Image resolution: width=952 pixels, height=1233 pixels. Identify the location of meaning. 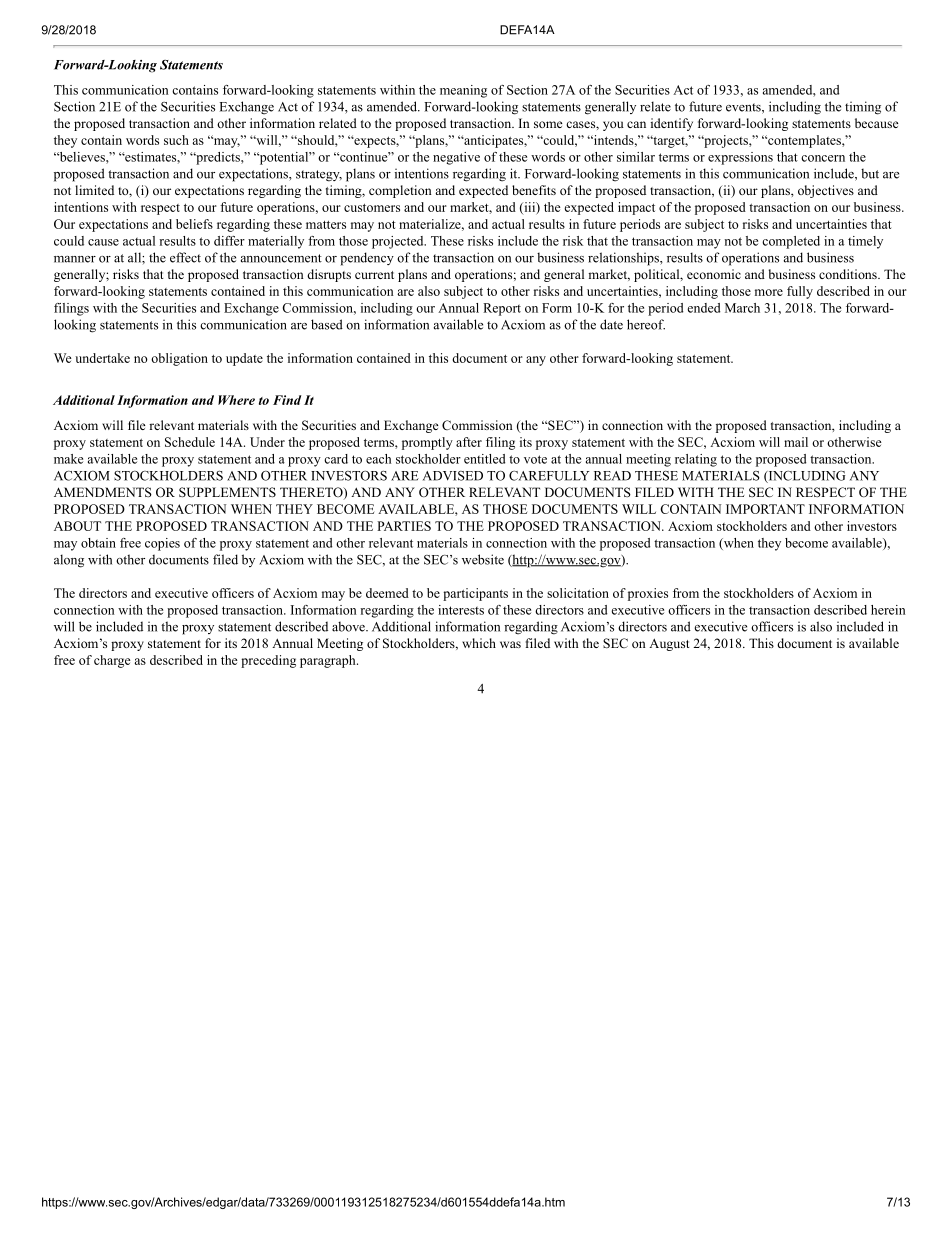
(463, 91).
